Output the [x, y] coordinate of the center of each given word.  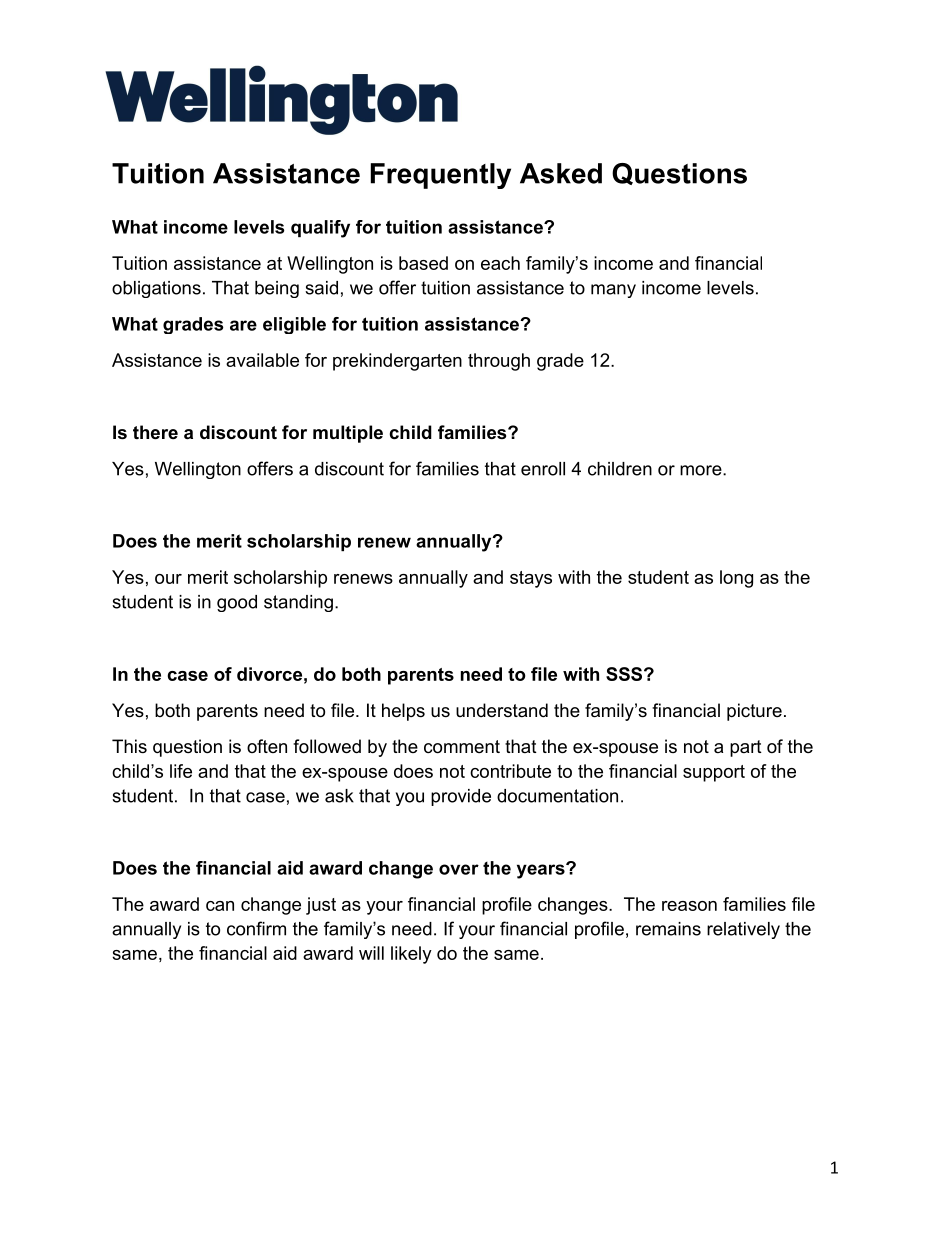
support [714, 773]
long [736, 579]
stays [531, 579]
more [701, 470]
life [181, 771]
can [220, 906]
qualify [320, 229]
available [262, 360]
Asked [561, 173]
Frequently [441, 176]
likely [411, 955]
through [499, 362]
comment [462, 747]
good [237, 603]
